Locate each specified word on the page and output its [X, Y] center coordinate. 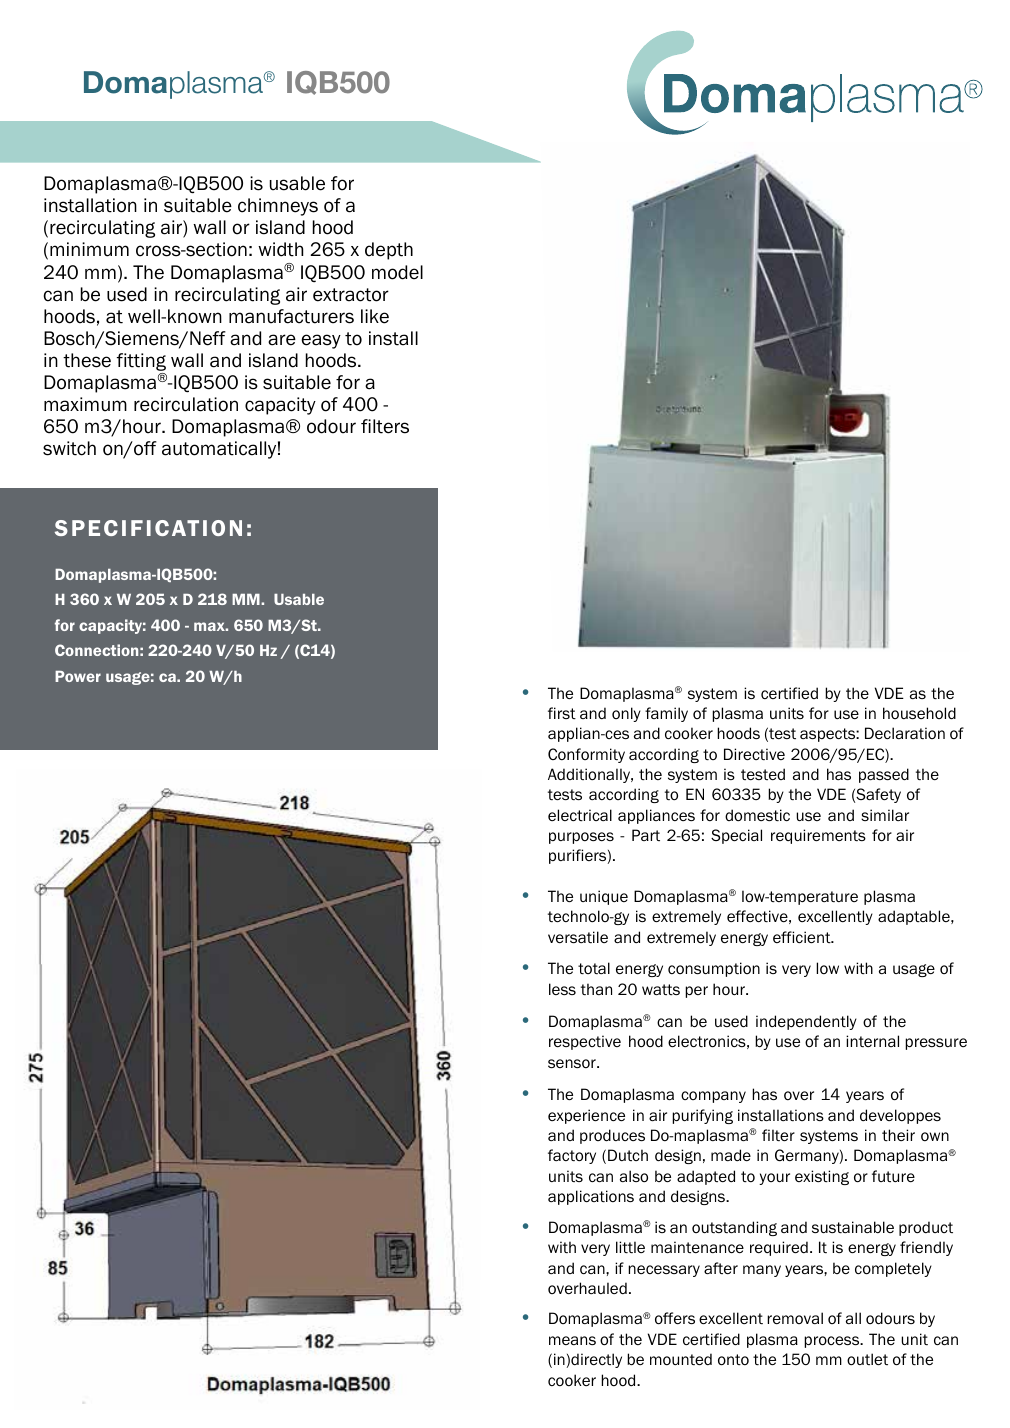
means [572, 1340]
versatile [578, 937]
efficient [803, 937]
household [919, 713]
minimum [89, 249]
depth [389, 251]
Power [78, 676]
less [562, 989]
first [562, 713]
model [397, 272]
